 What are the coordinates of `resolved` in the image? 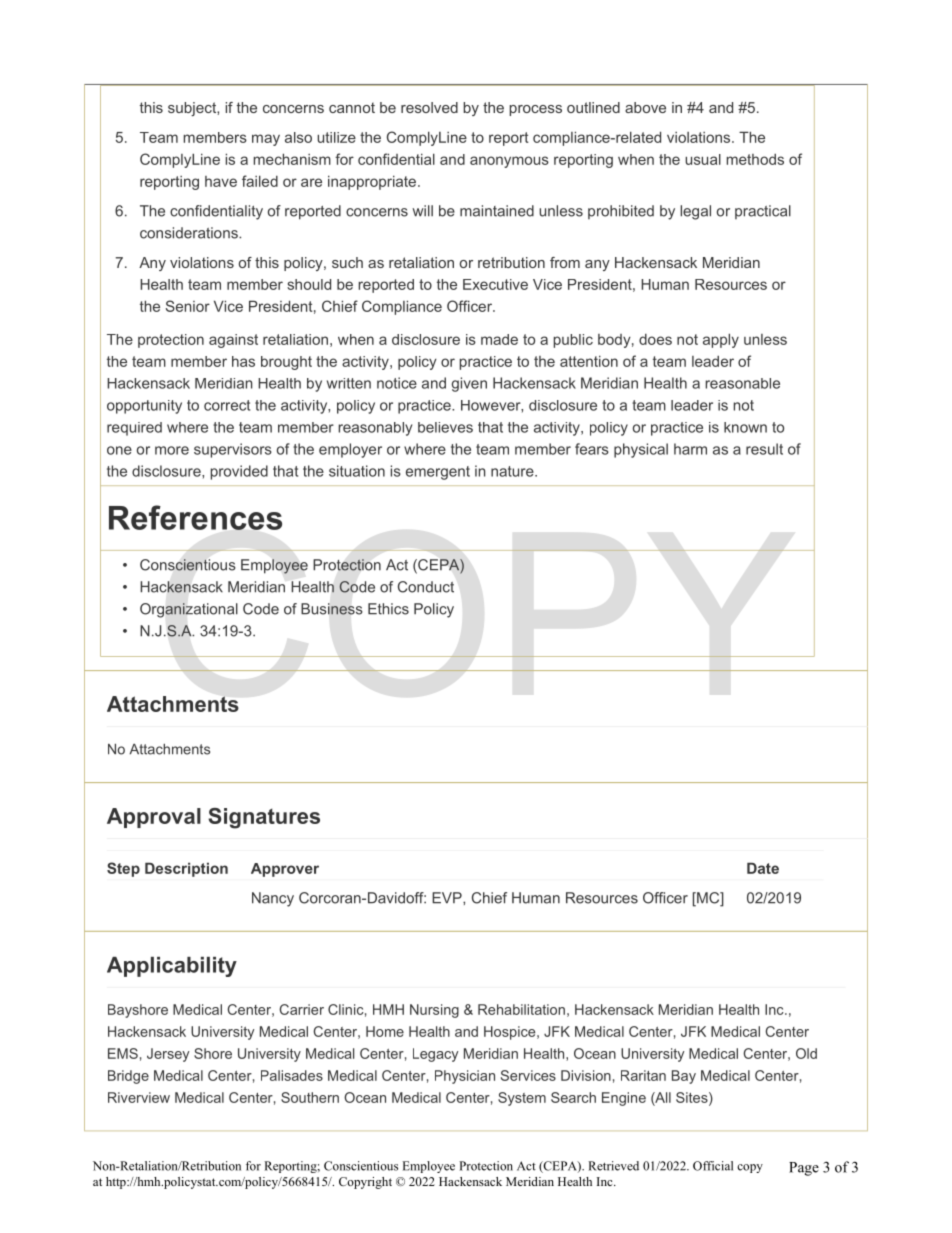 It's located at (429, 107).
